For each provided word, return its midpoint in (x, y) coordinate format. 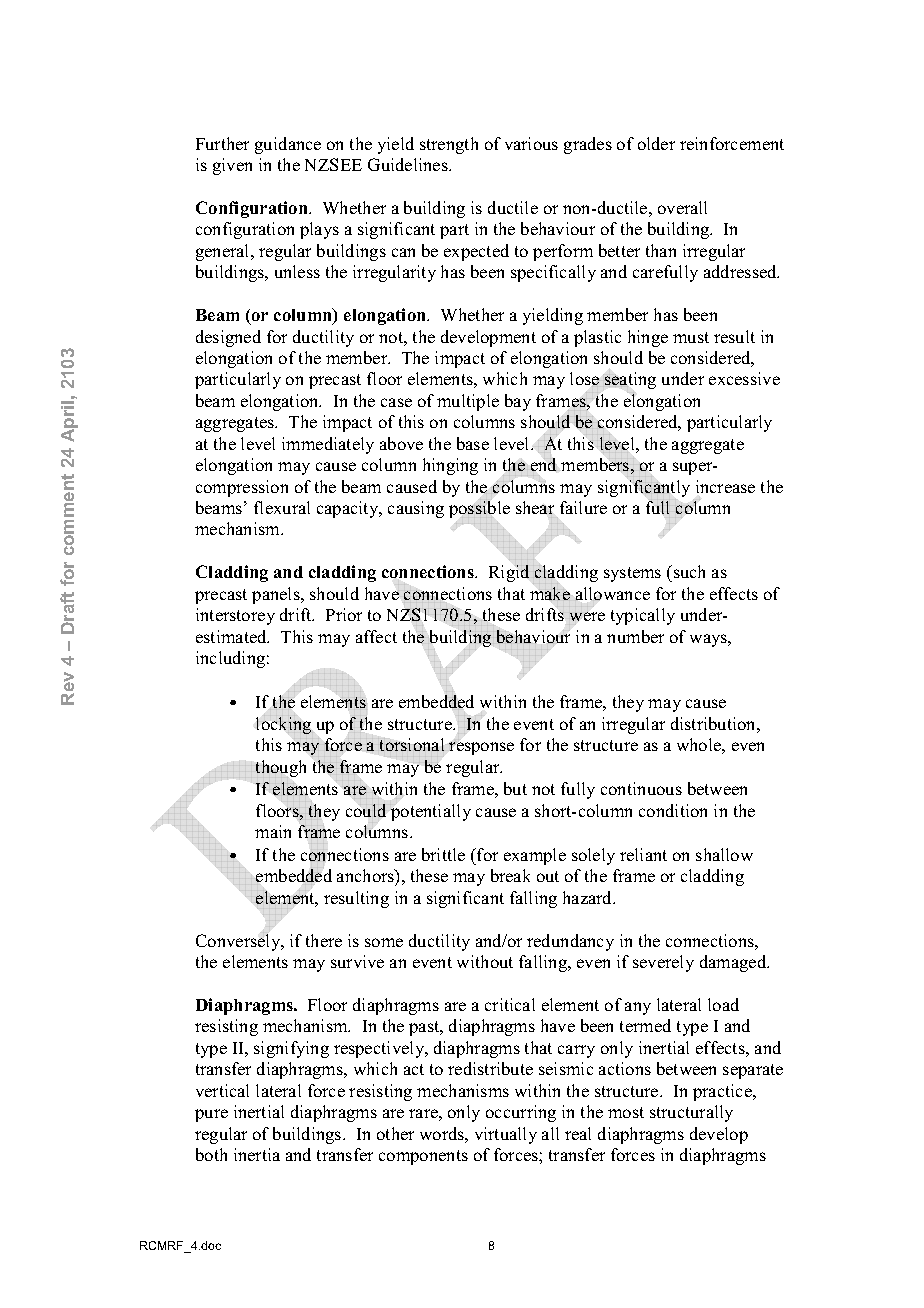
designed (228, 338)
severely (663, 963)
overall (682, 207)
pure (211, 1115)
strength (449, 145)
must (691, 337)
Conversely (239, 941)
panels (277, 595)
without (485, 961)
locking (284, 724)
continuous (641, 788)
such (689, 571)
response (481, 748)
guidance (288, 145)
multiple (468, 402)
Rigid (509, 573)
